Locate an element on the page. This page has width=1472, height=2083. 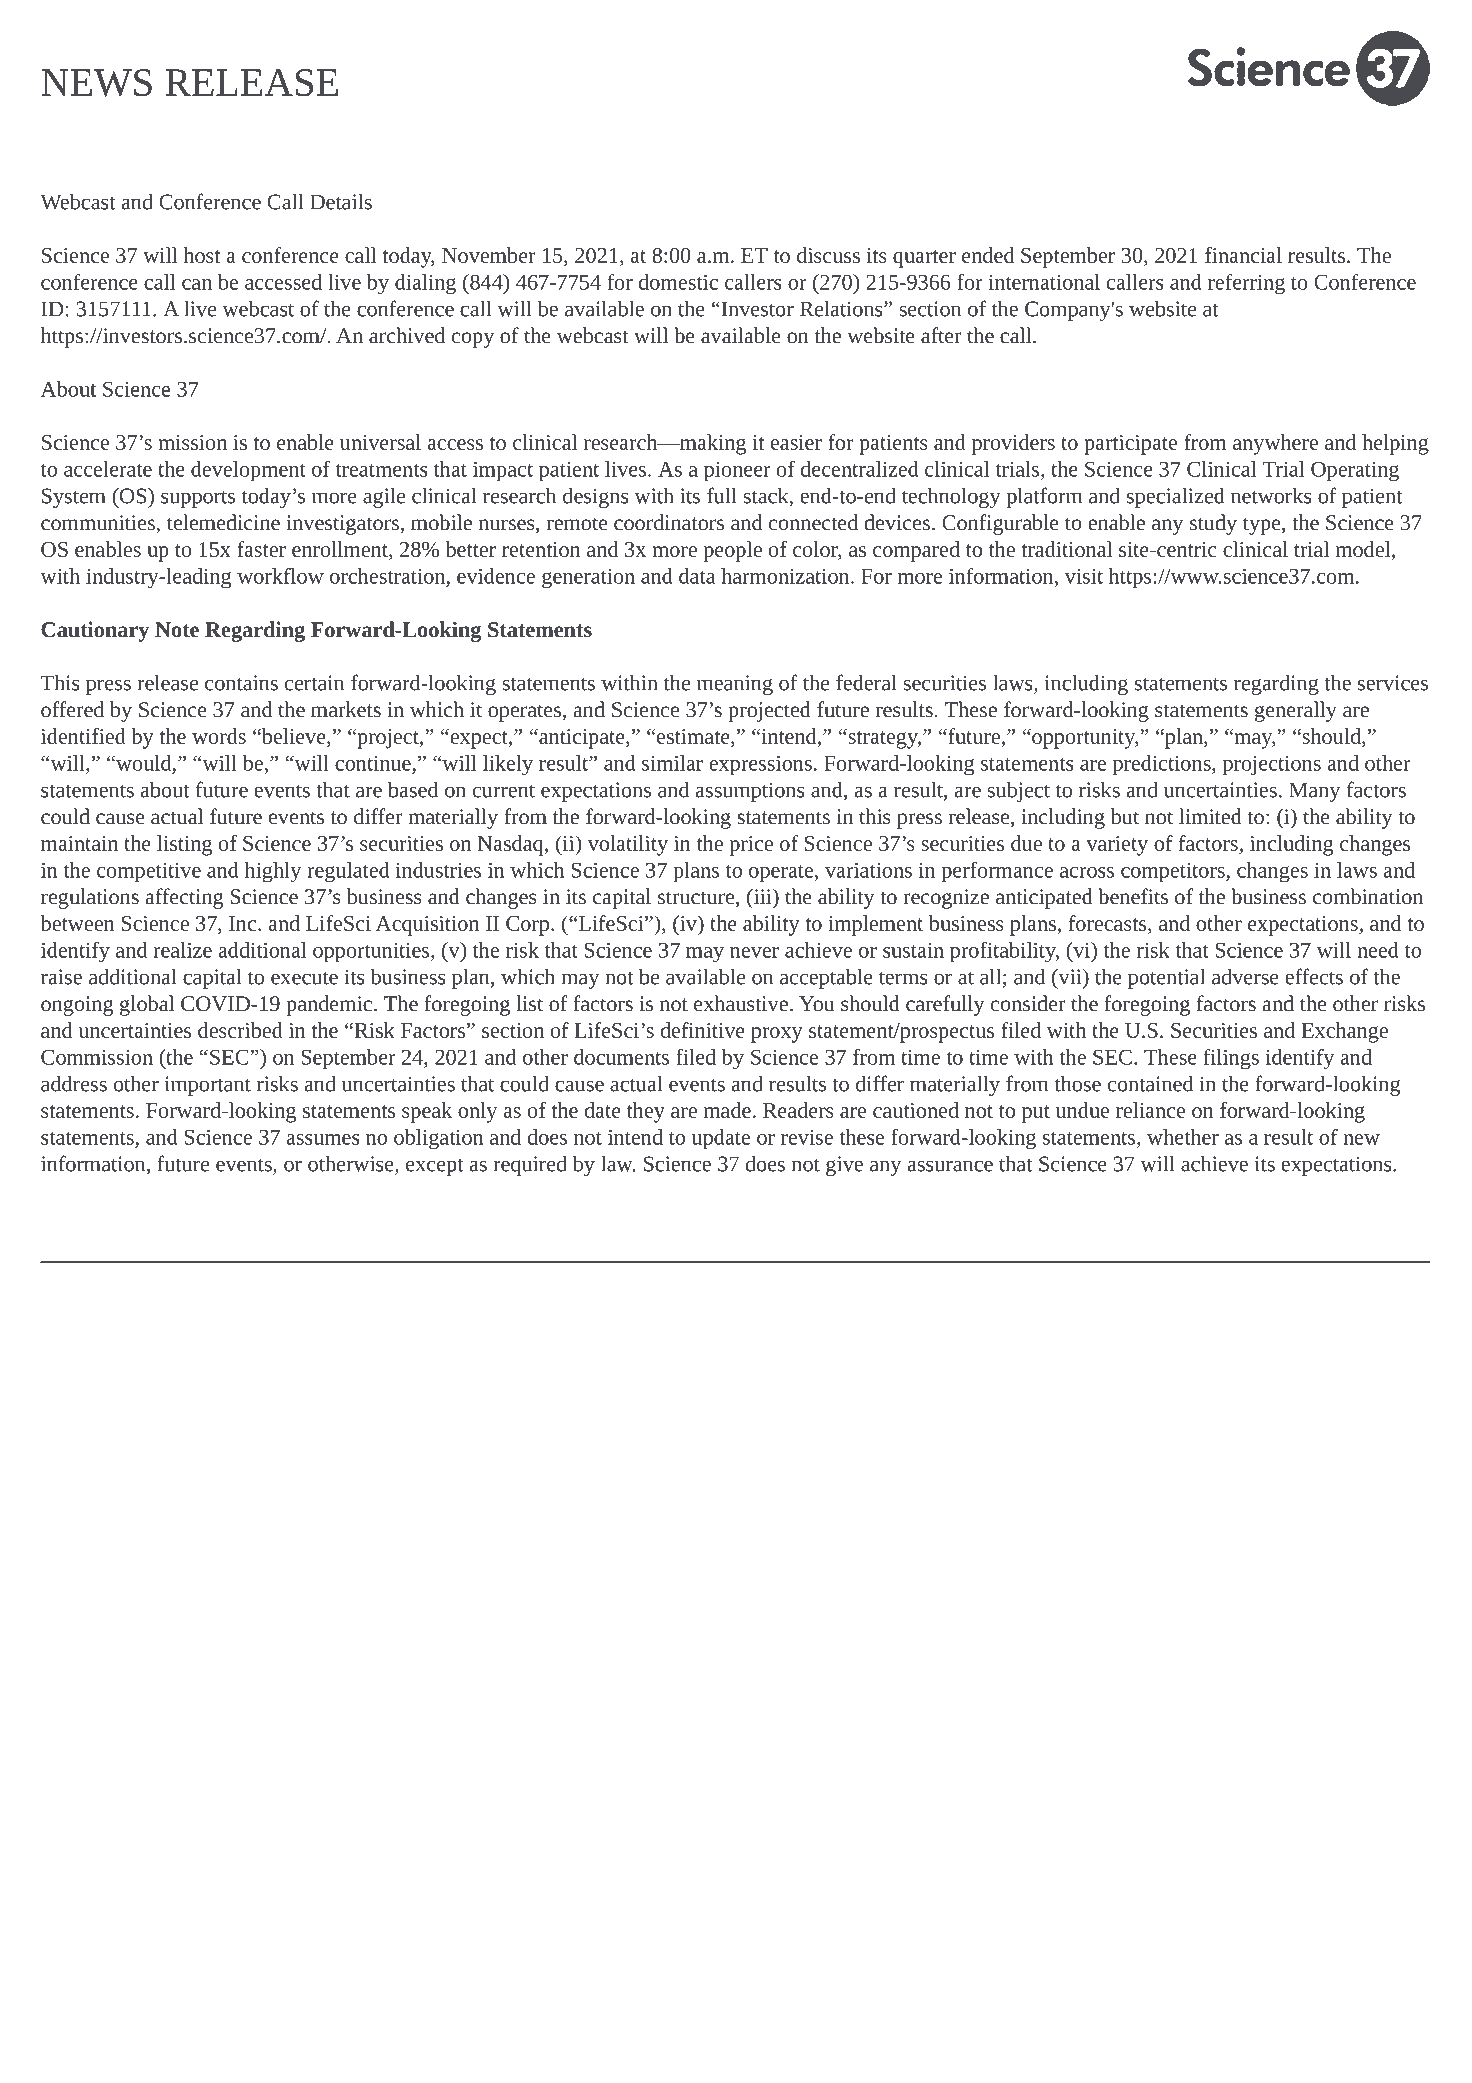
Note is located at coordinates (177, 629).
